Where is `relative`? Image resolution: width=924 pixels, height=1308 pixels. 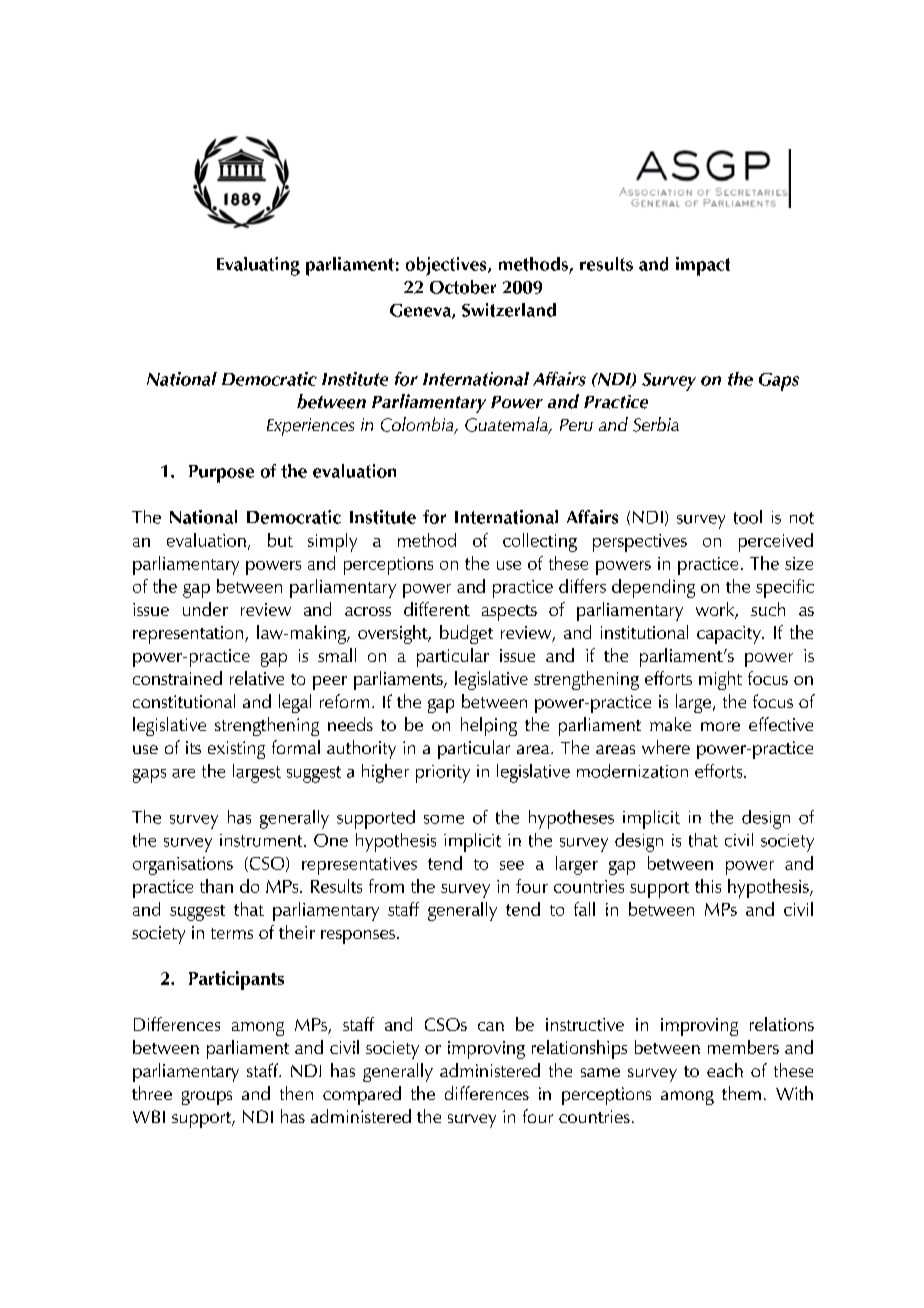 relative is located at coordinates (257, 678).
